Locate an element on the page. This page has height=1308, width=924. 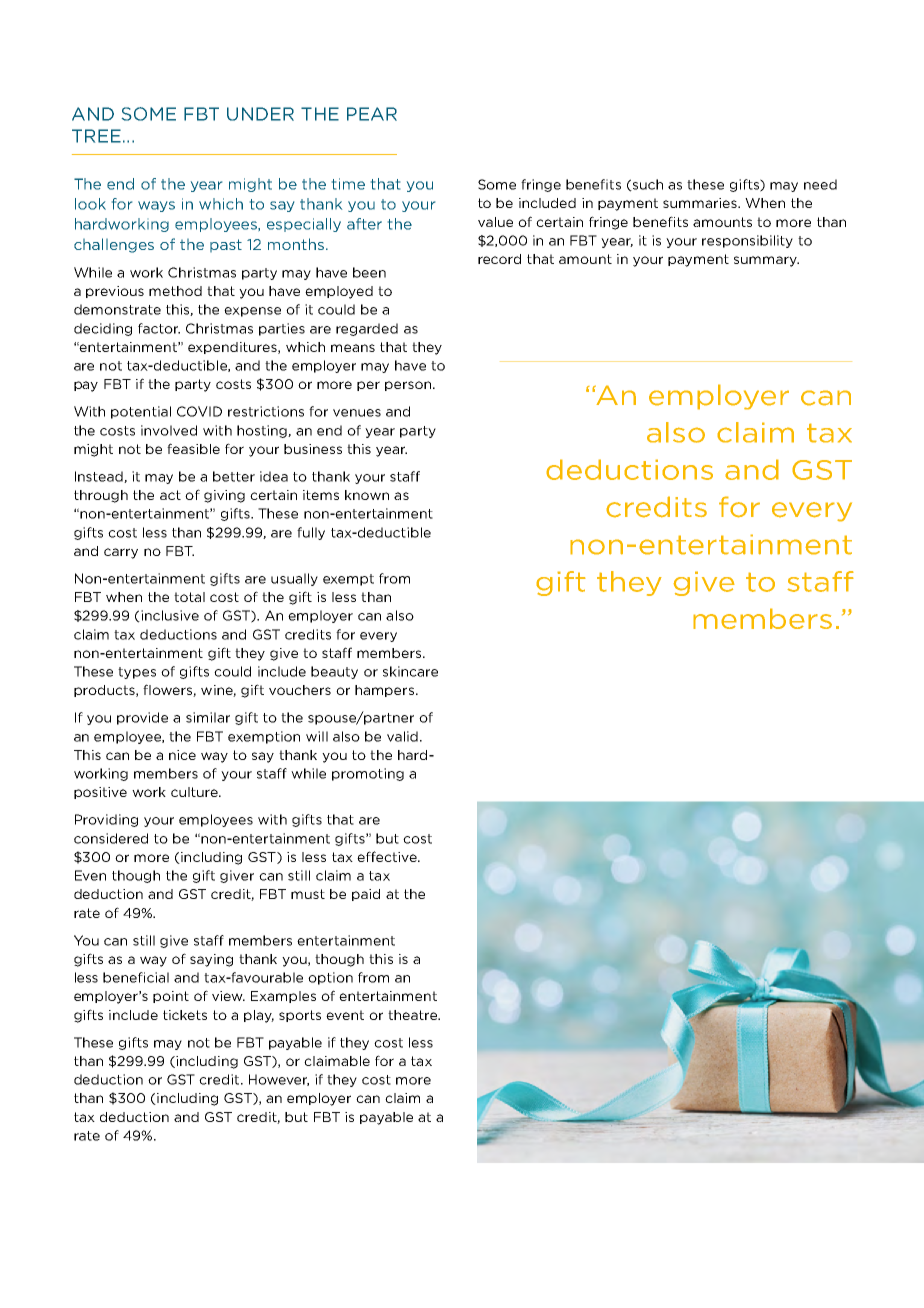
theatre is located at coordinates (413, 1015).
